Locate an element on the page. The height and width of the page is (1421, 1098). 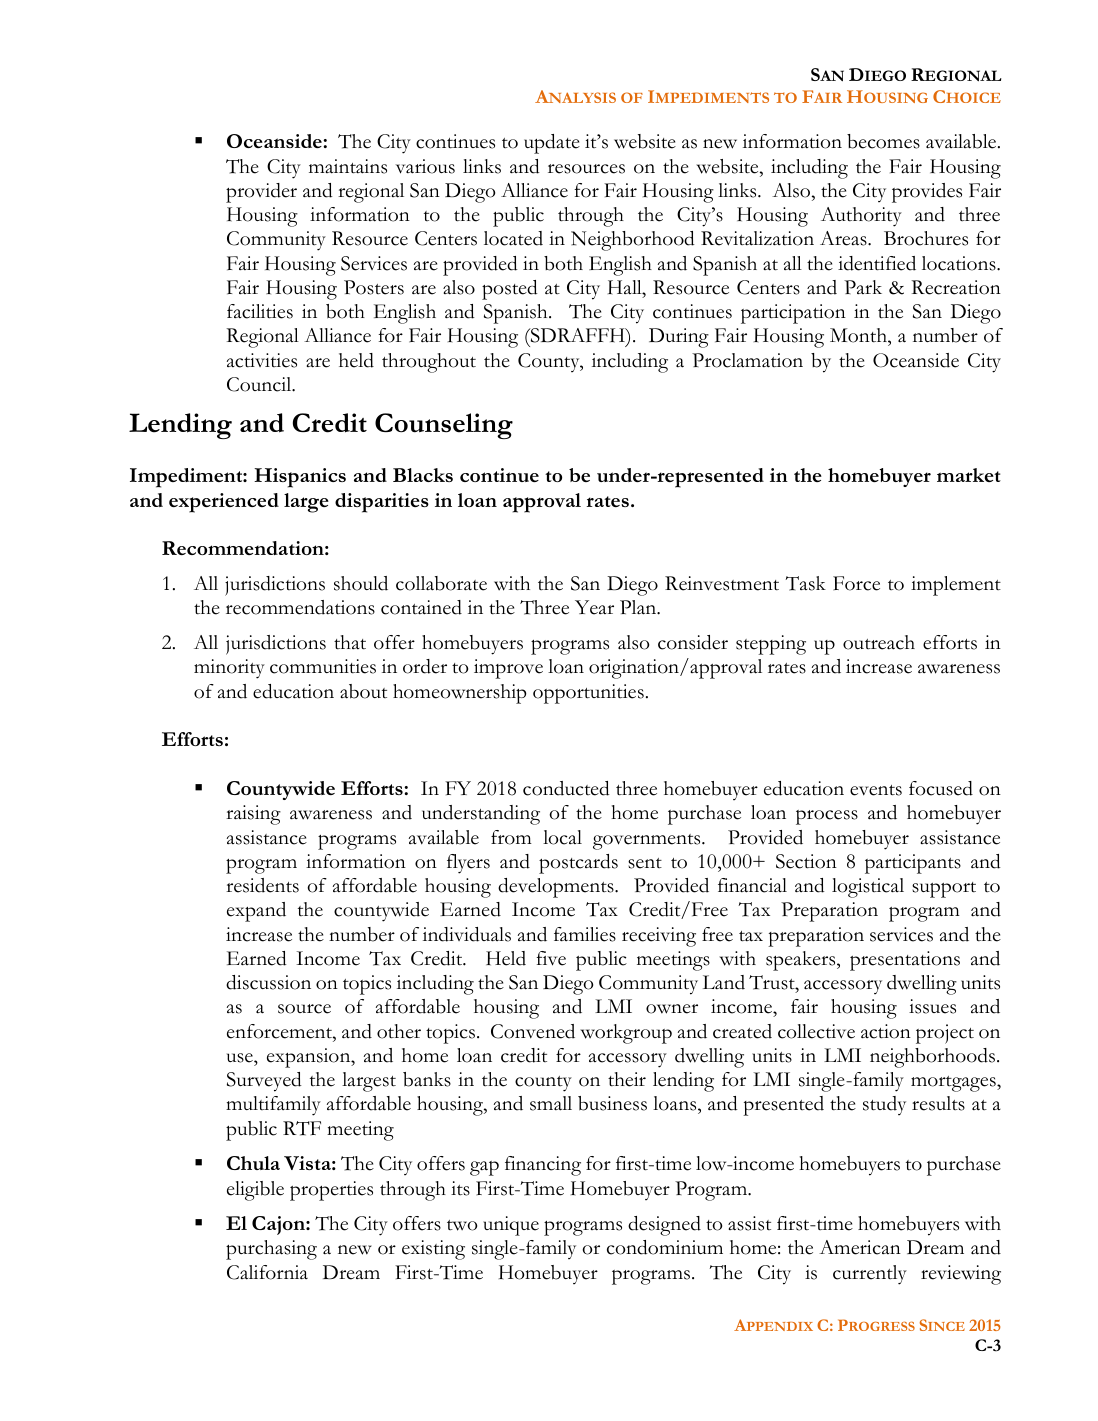
maintains is located at coordinates (348, 166).
